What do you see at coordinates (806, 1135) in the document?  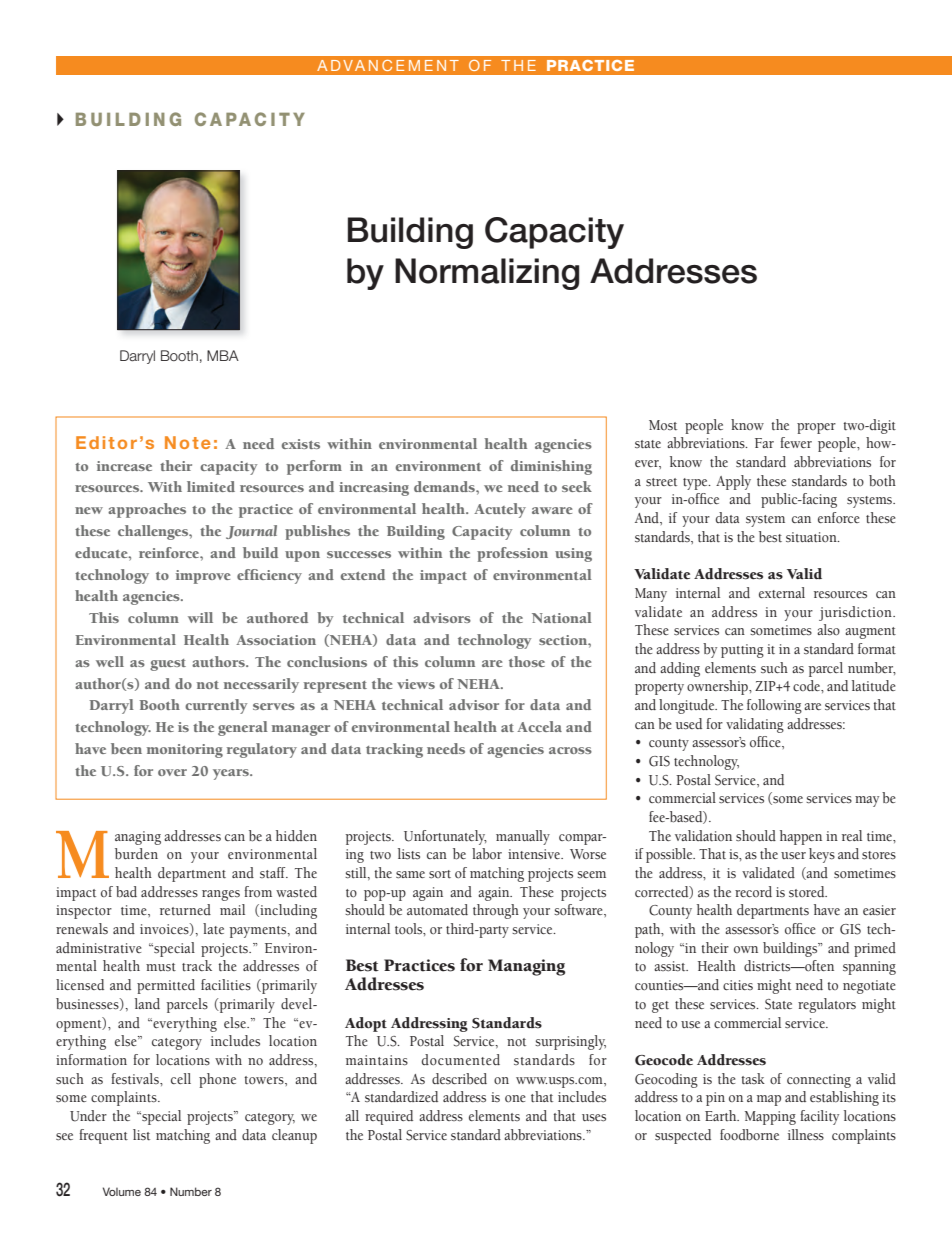 I see `illness` at bounding box center [806, 1135].
